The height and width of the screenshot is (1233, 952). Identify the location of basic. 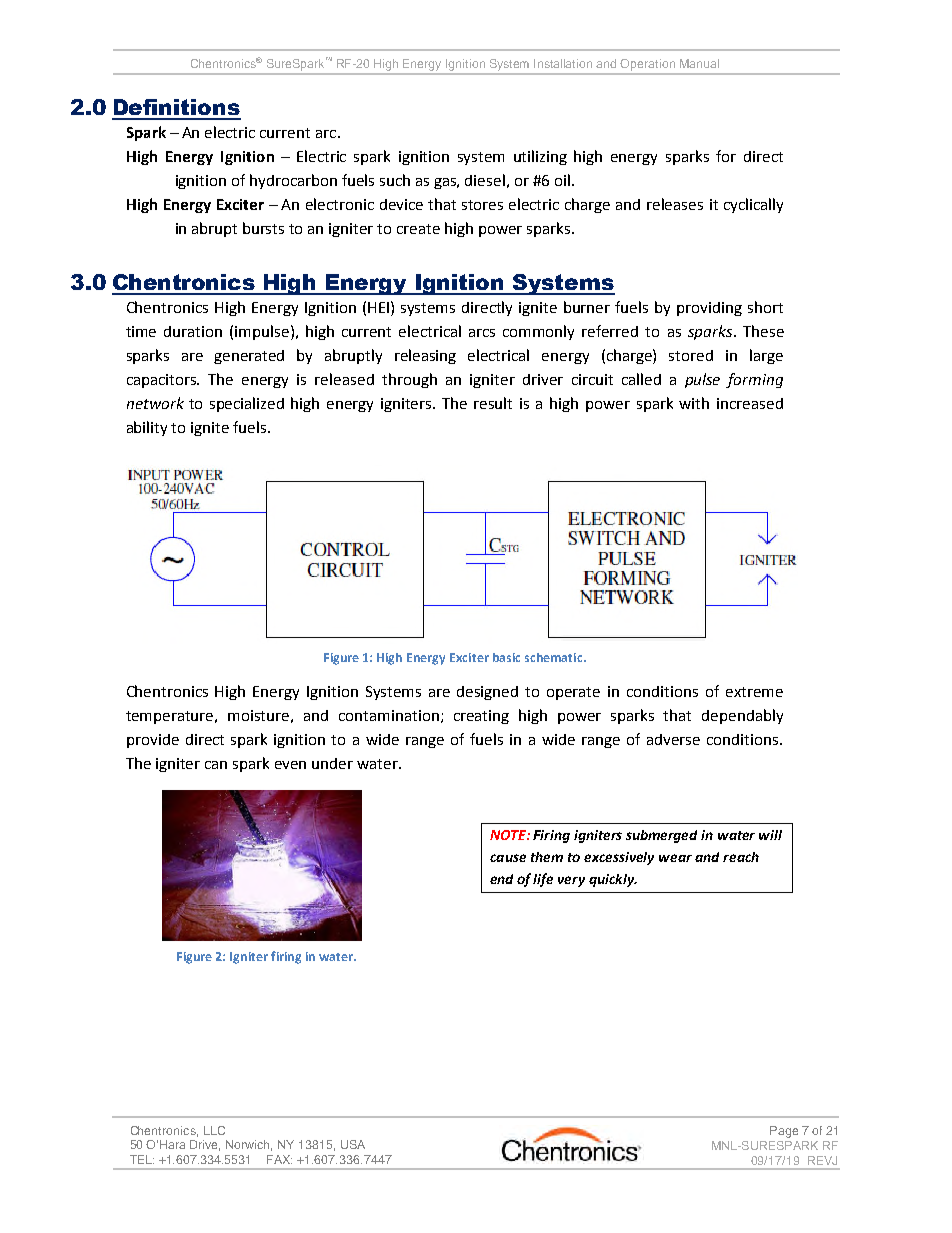
(506, 657).
